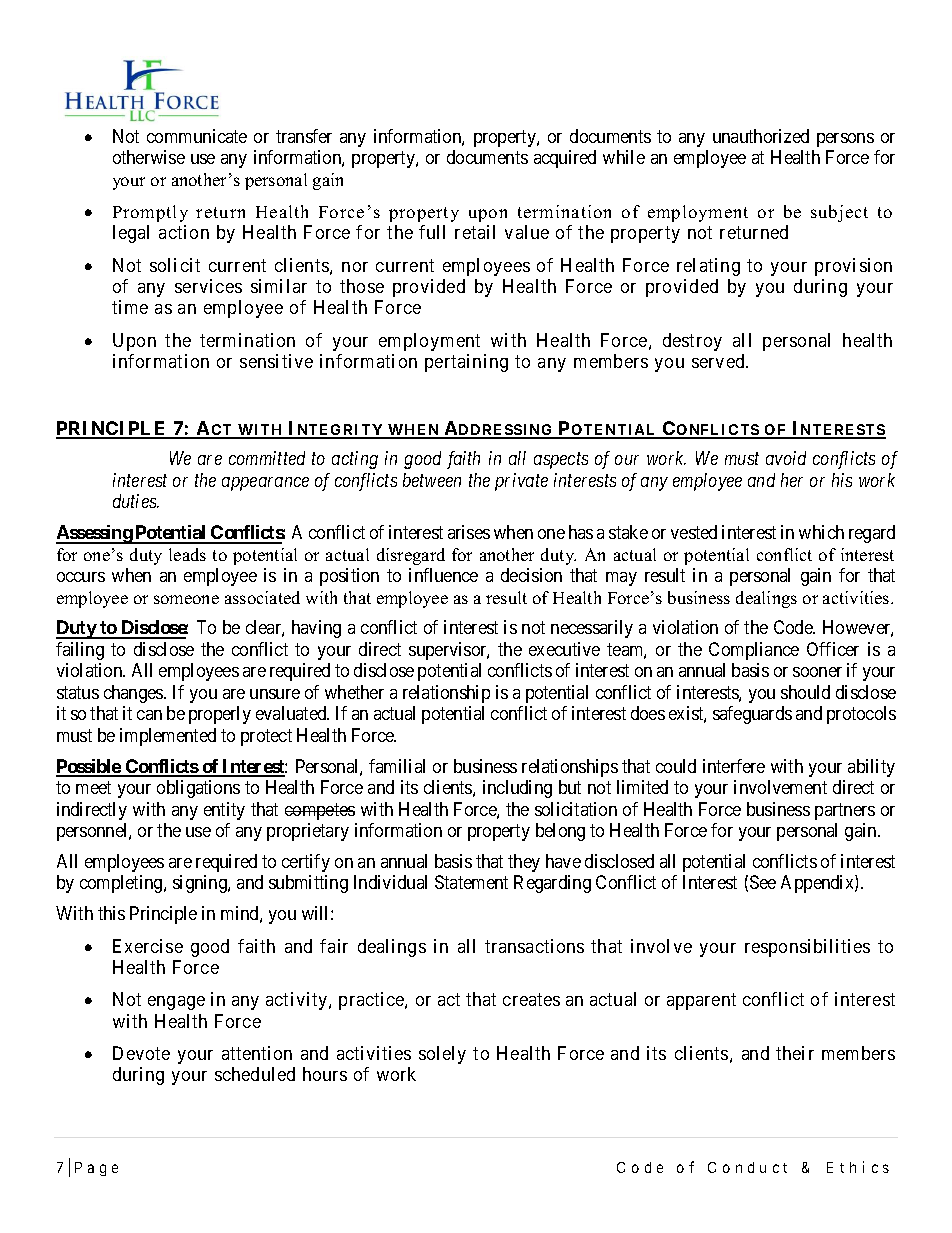 Image resolution: width=952 pixels, height=1233 pixels. Describe the element at coordinates (149, 157) in the image. I see `otherwise` at that location.
